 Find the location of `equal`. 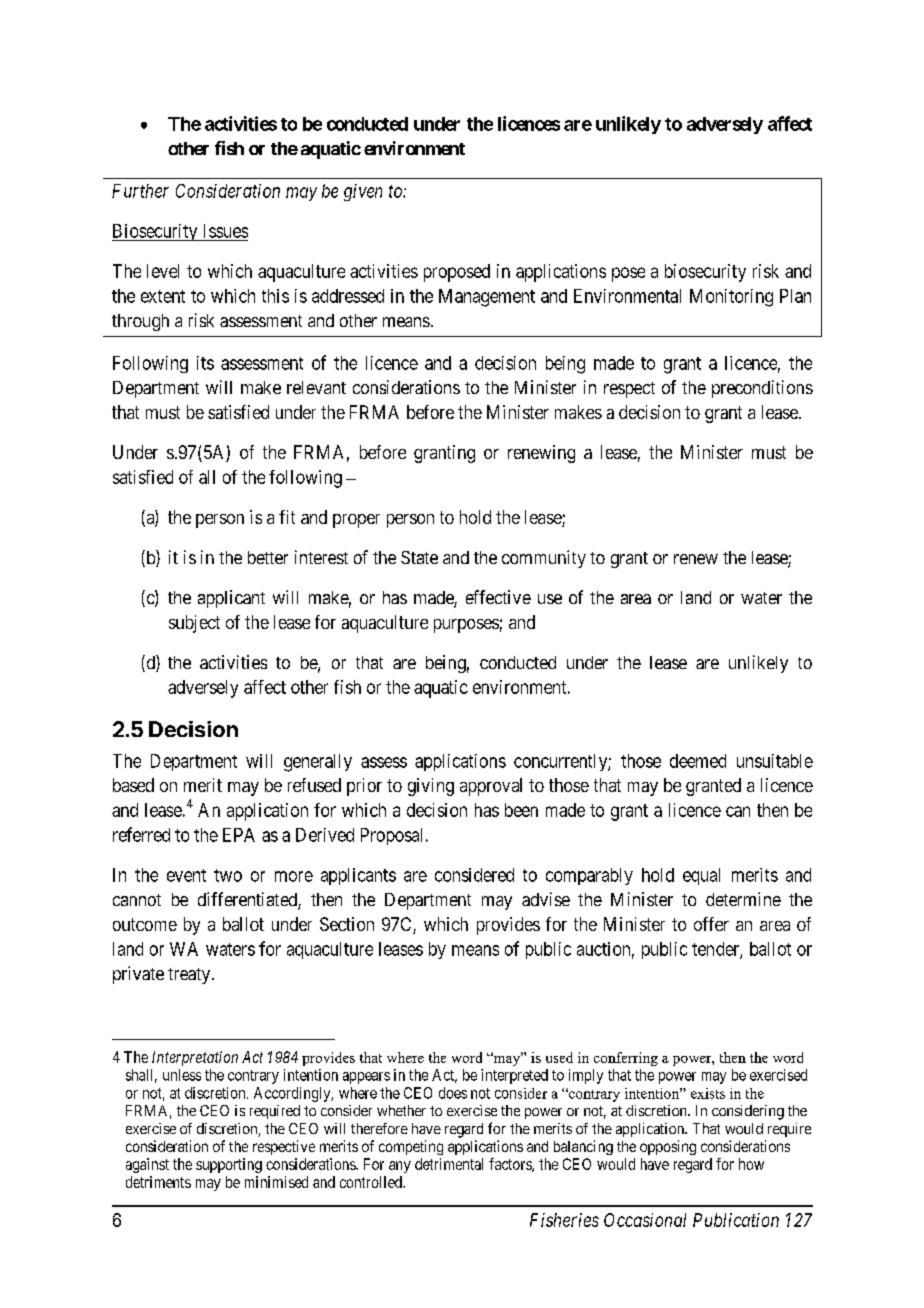

equal is located at coordinates (701, 876).
